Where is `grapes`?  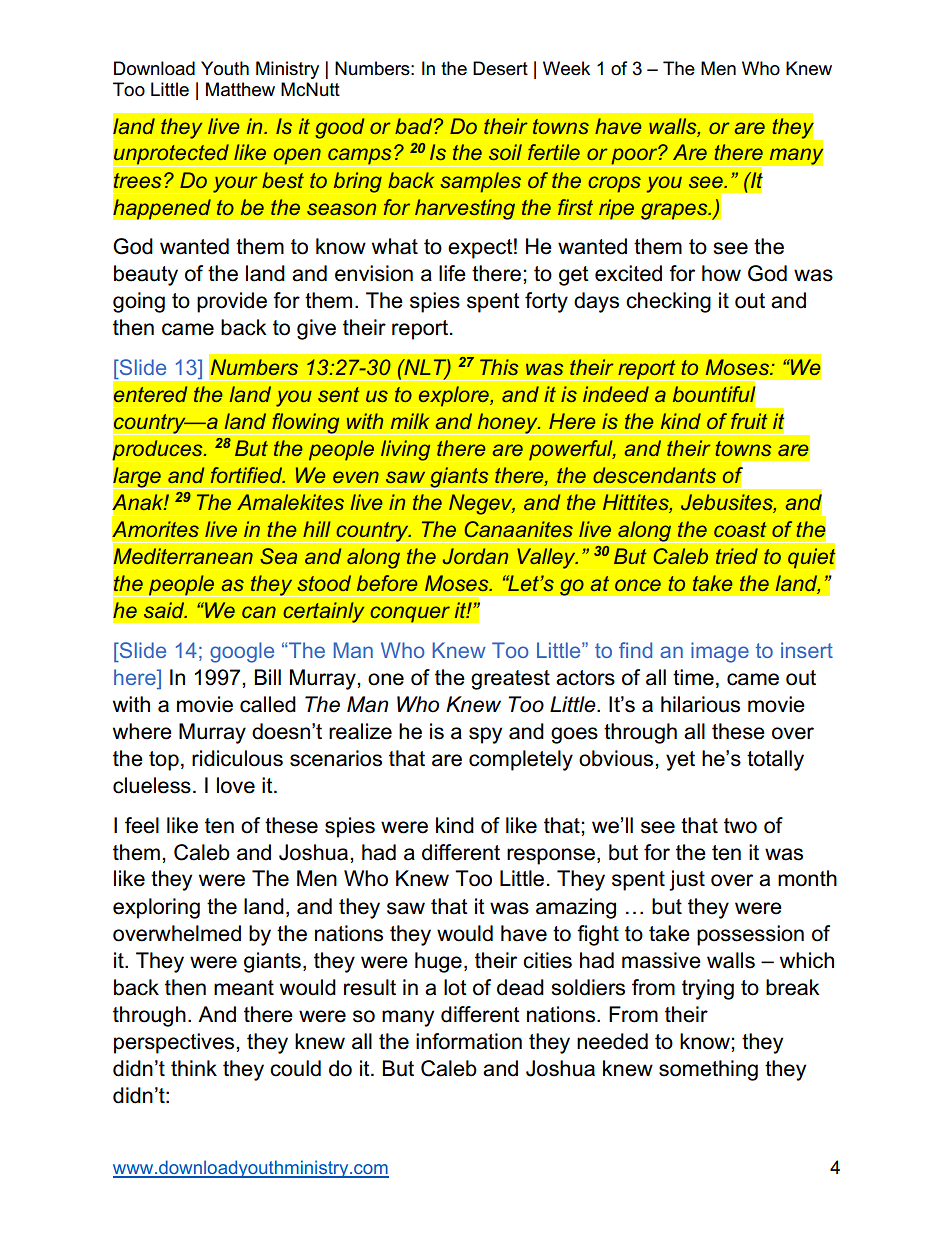
grapes is located at coordinates (675, 211).
